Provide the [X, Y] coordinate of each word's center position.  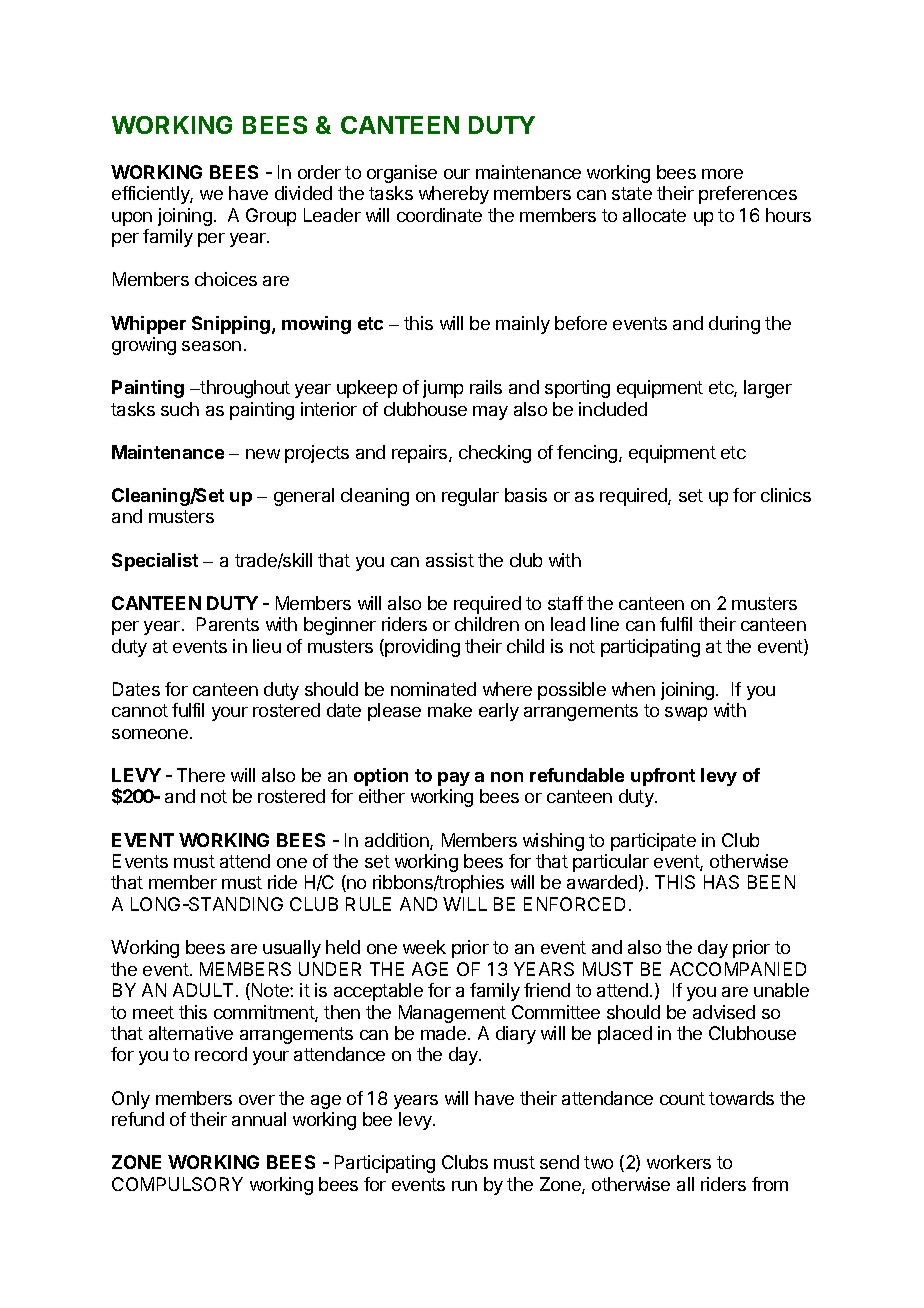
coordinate [439, 215]
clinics [786, 495]
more [722, 174]
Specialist [155, 562]
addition [398, 841]
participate [653, 842]
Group [271, 217]
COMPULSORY [177, 1184]
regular [470, 497]
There [201, 775]
